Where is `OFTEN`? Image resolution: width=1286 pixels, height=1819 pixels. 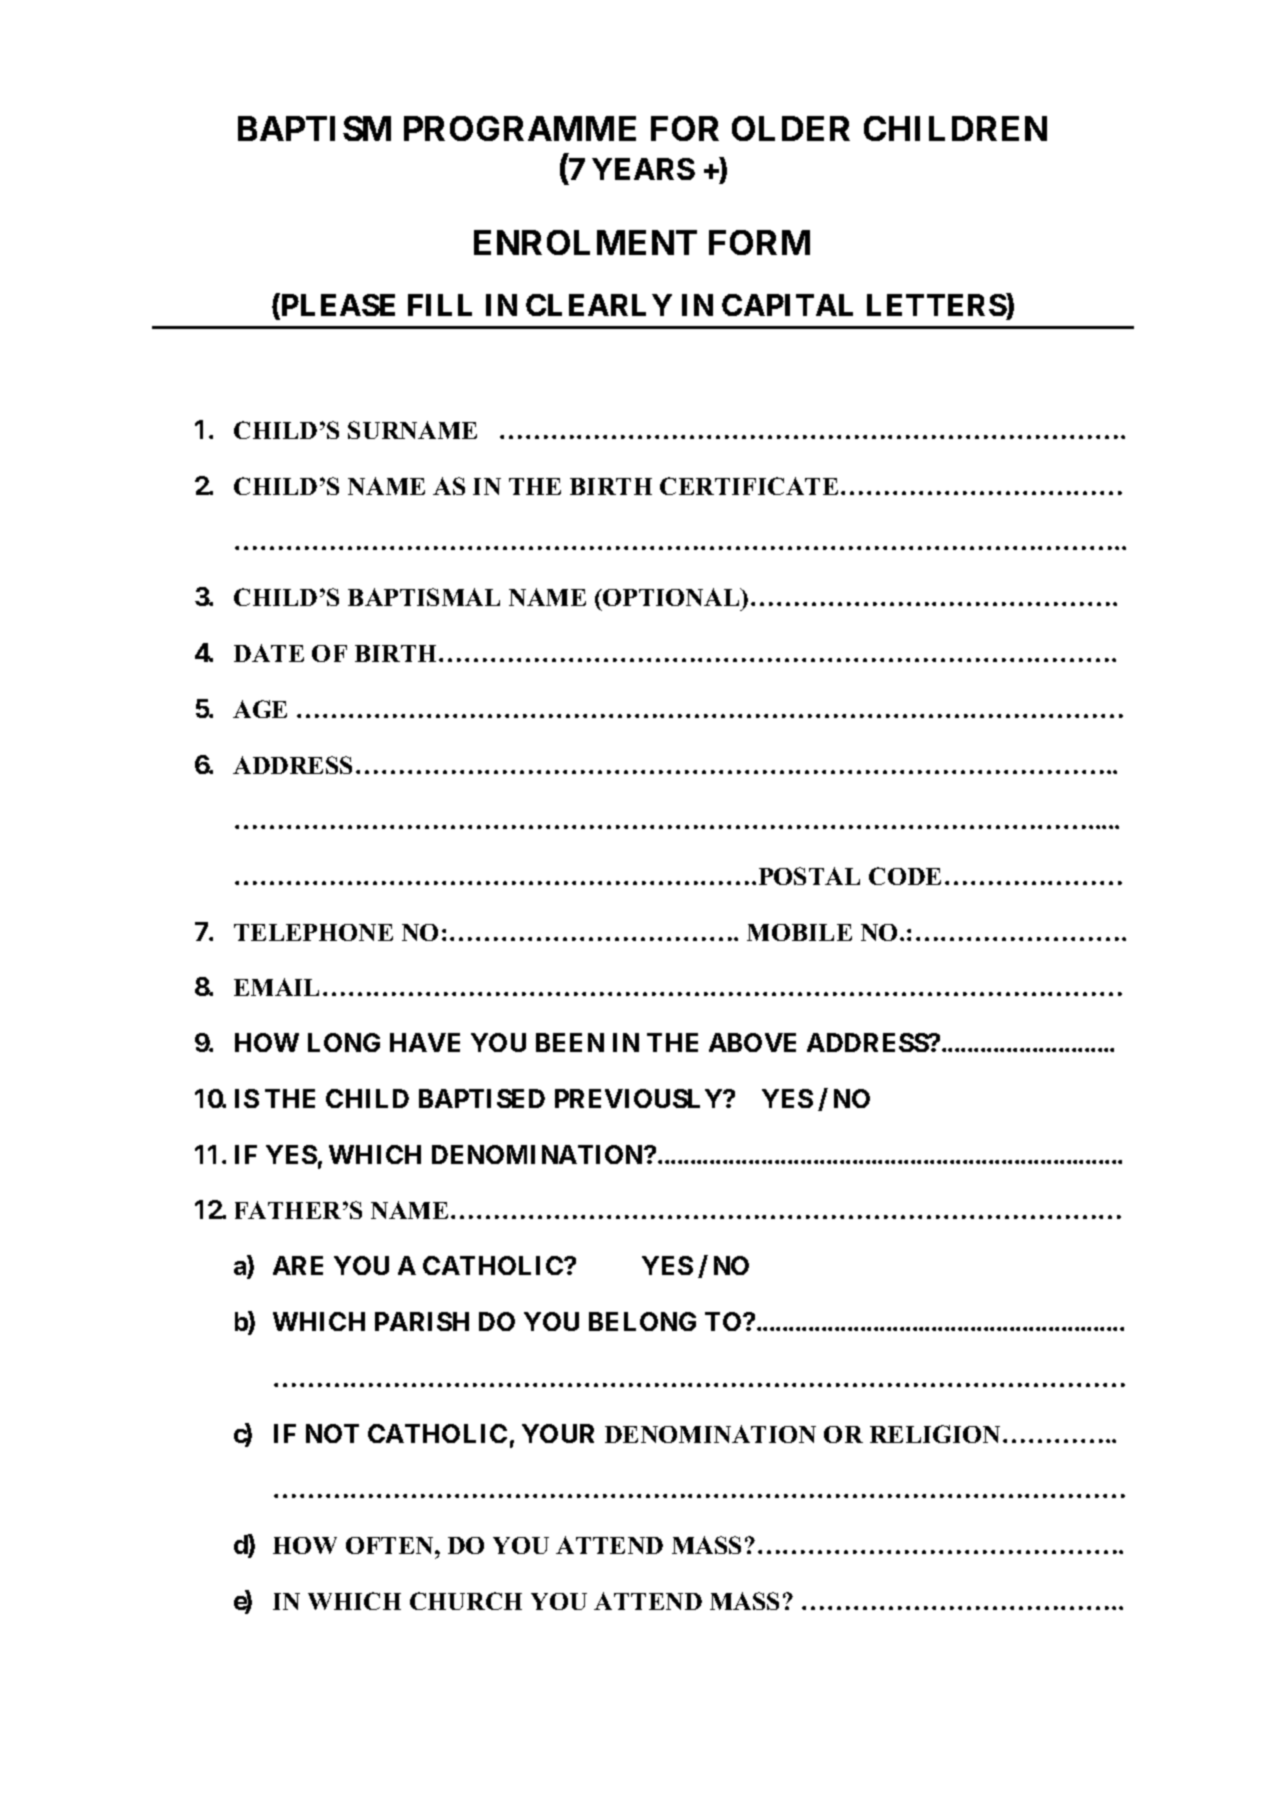
OFTEN is located at coordinates (391, 1545).
